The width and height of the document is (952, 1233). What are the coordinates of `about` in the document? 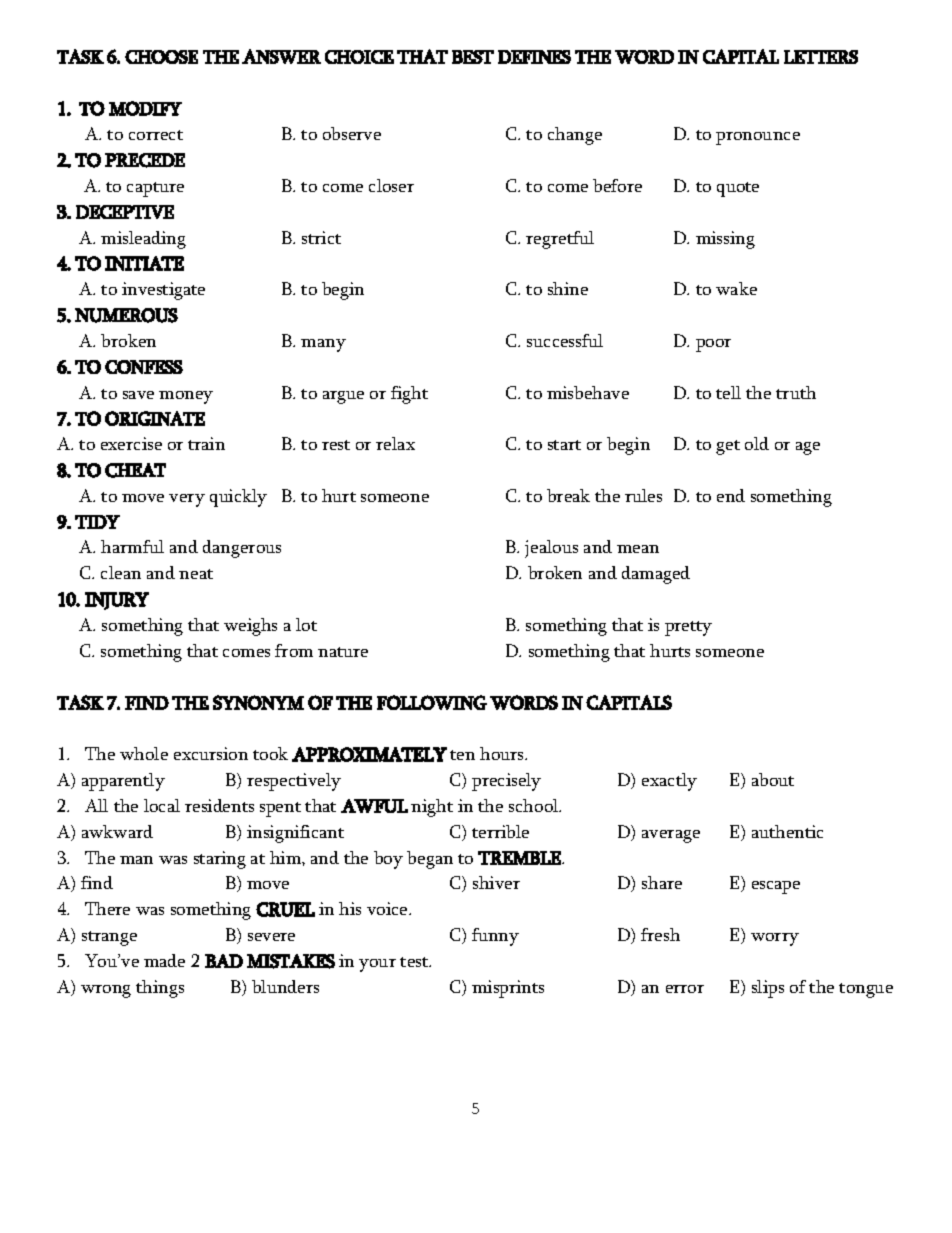 It's located at (773, 779).
